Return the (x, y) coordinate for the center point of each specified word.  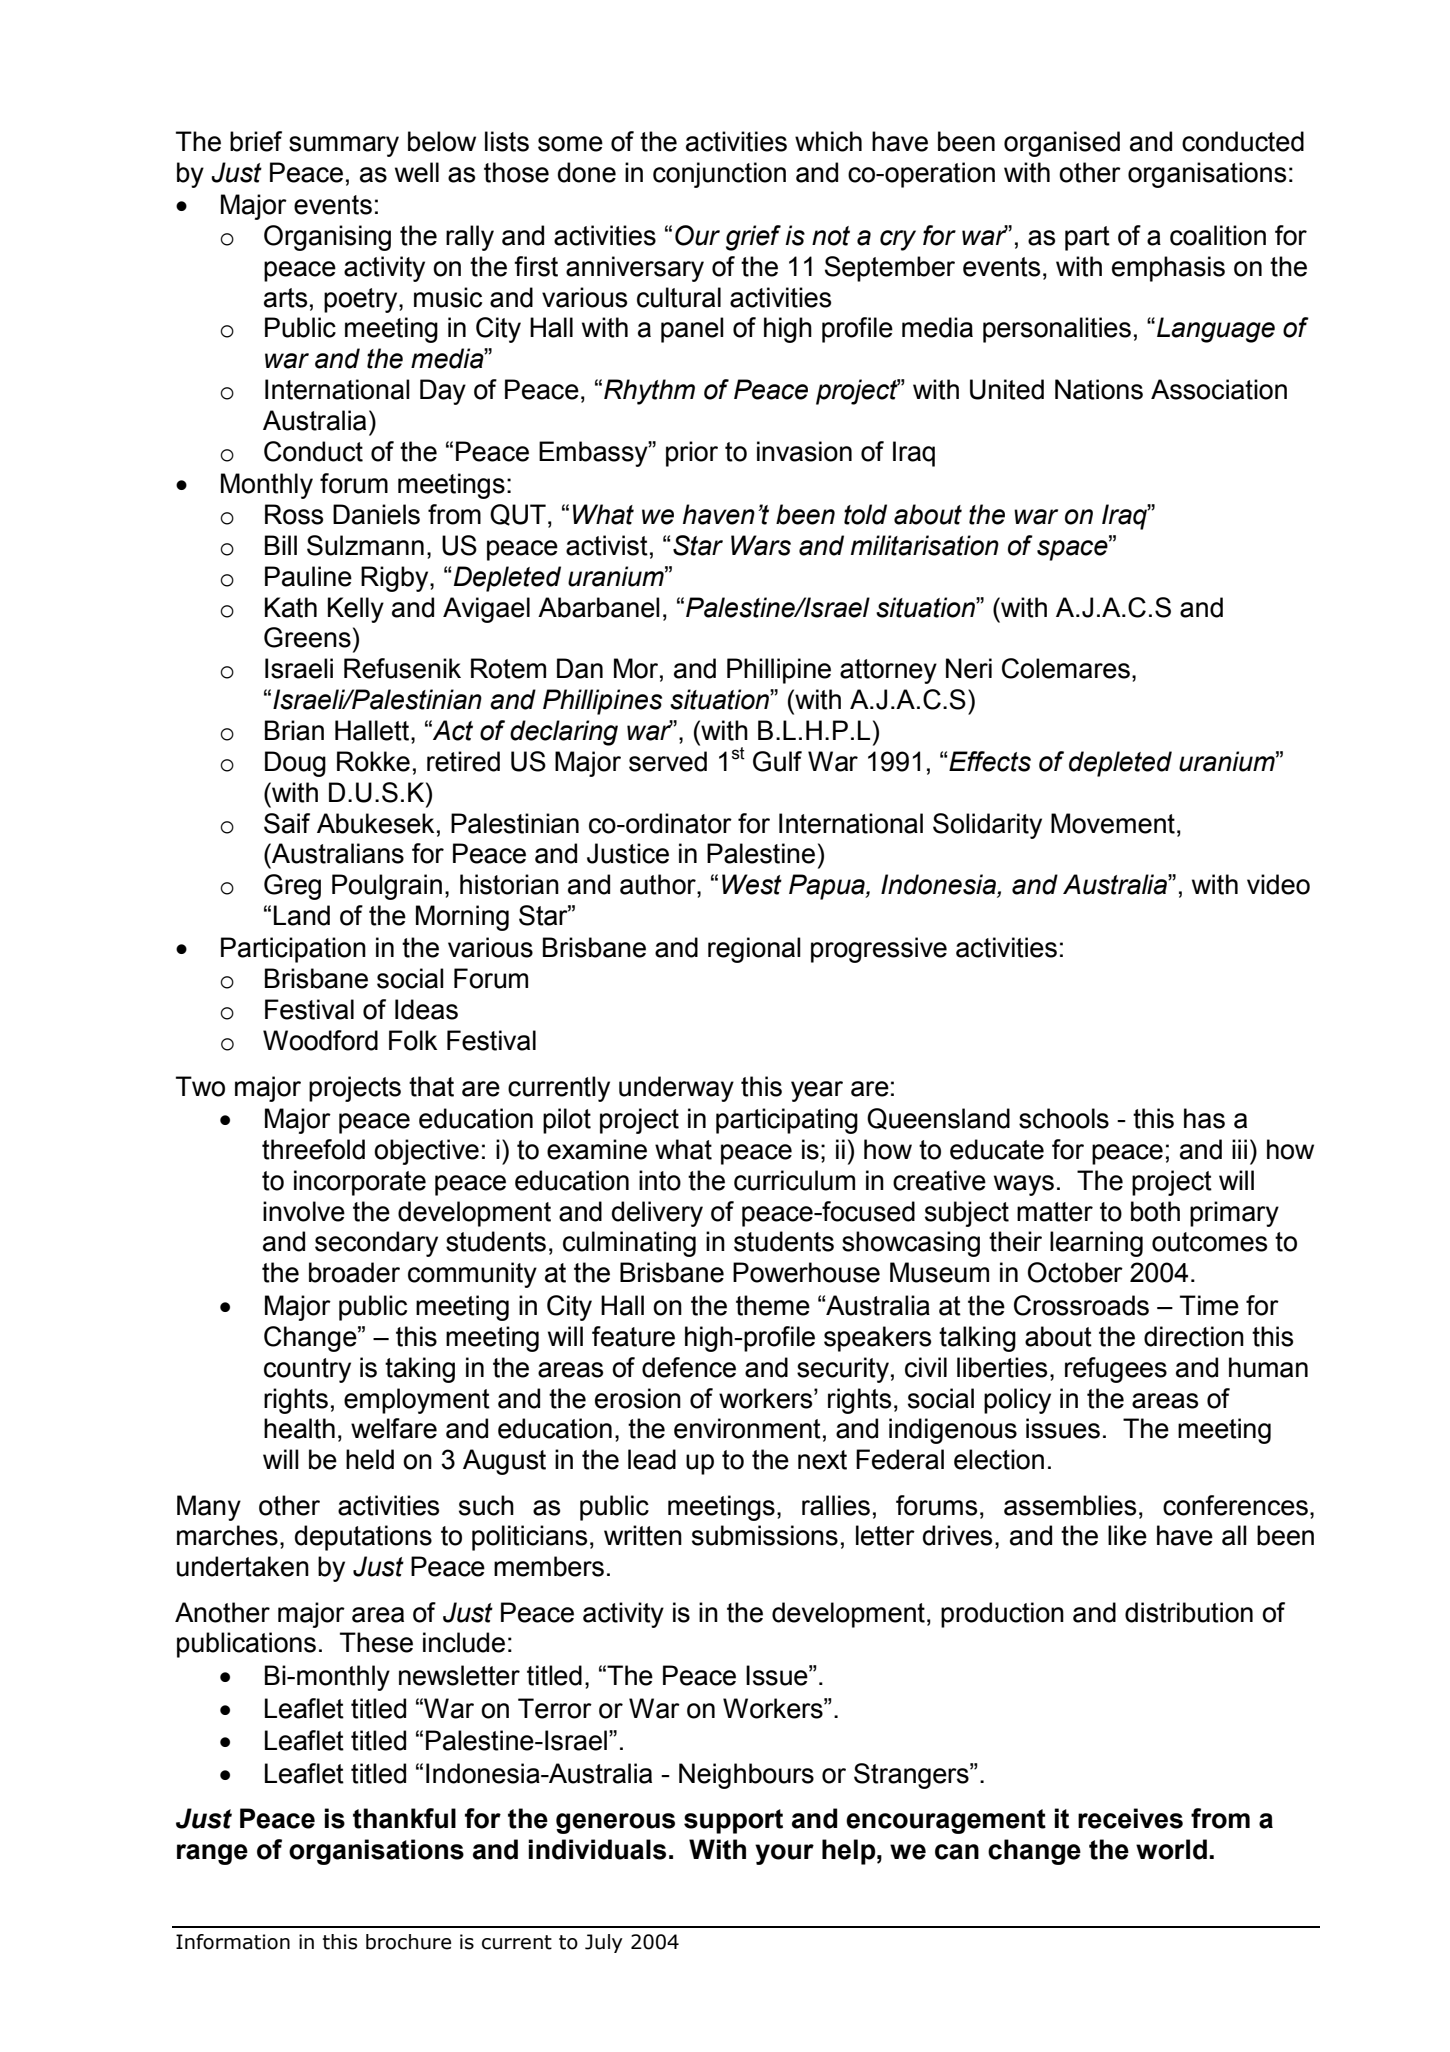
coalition (1218, 235)
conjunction (719, 175)
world (1171, 1849)
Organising (327, 238)
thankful (404, 1818)
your (784, 1854)
